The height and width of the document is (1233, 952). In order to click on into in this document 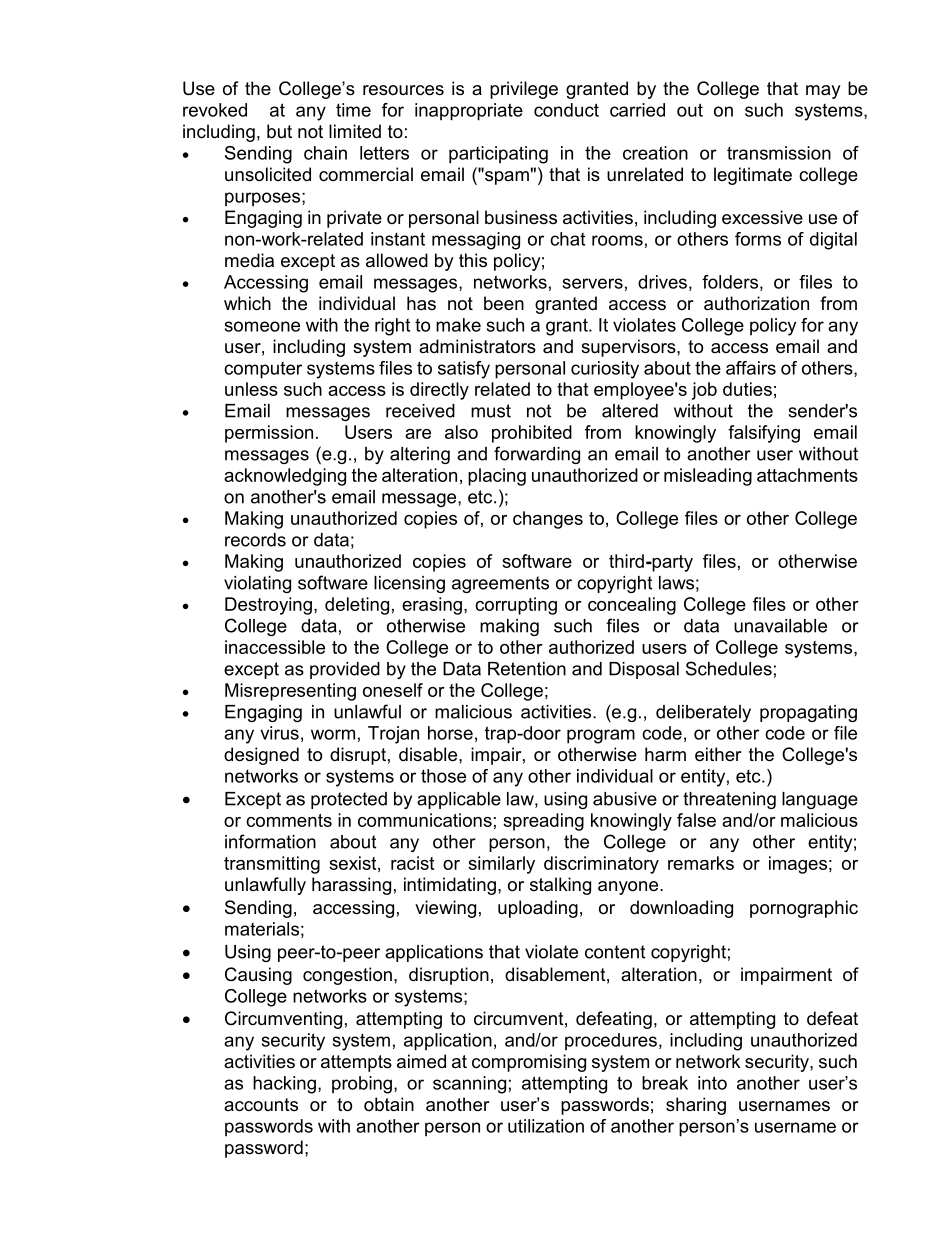, I will do `click(712, 1083)`.
